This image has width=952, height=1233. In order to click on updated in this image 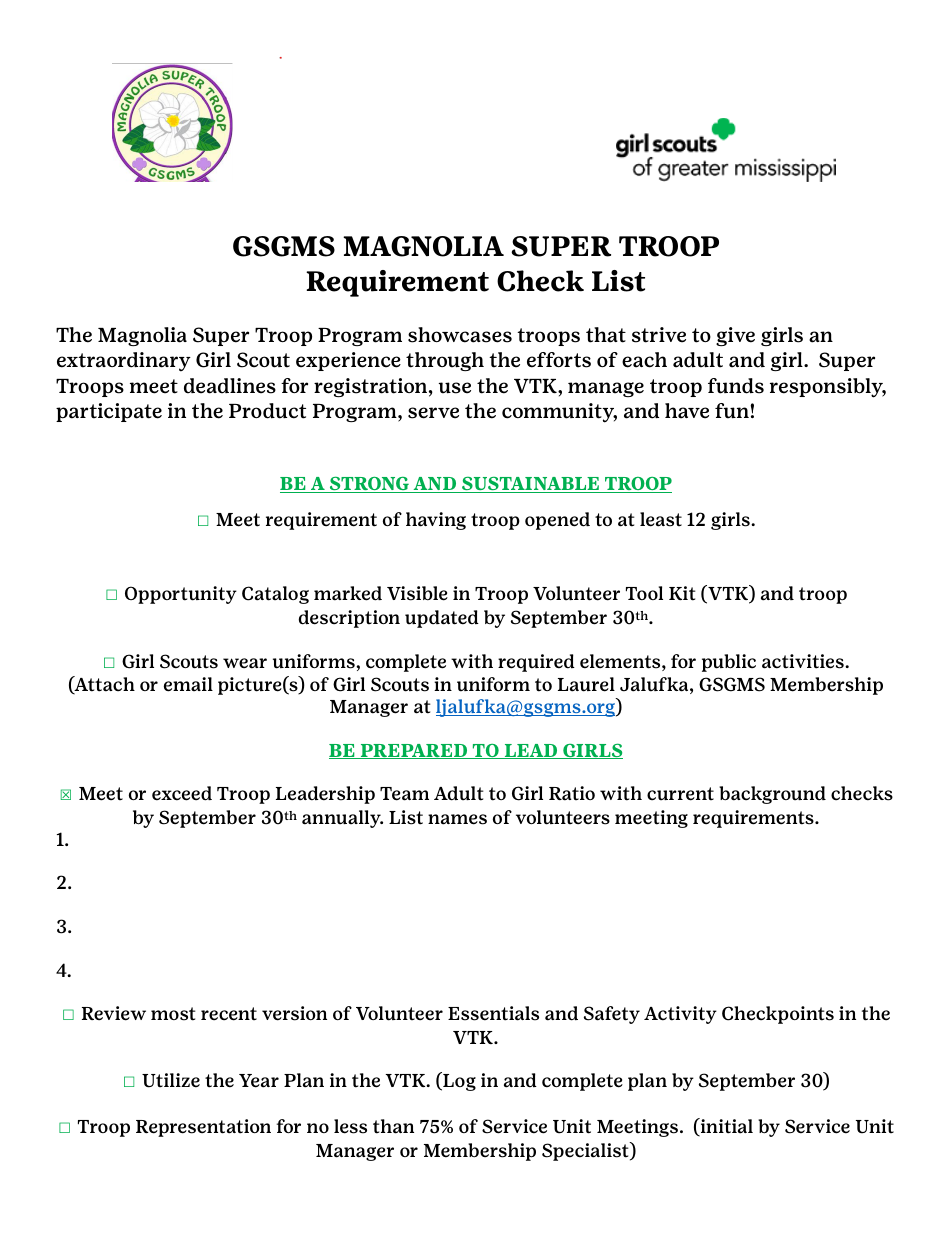, I will do `click(442, 619)`.
